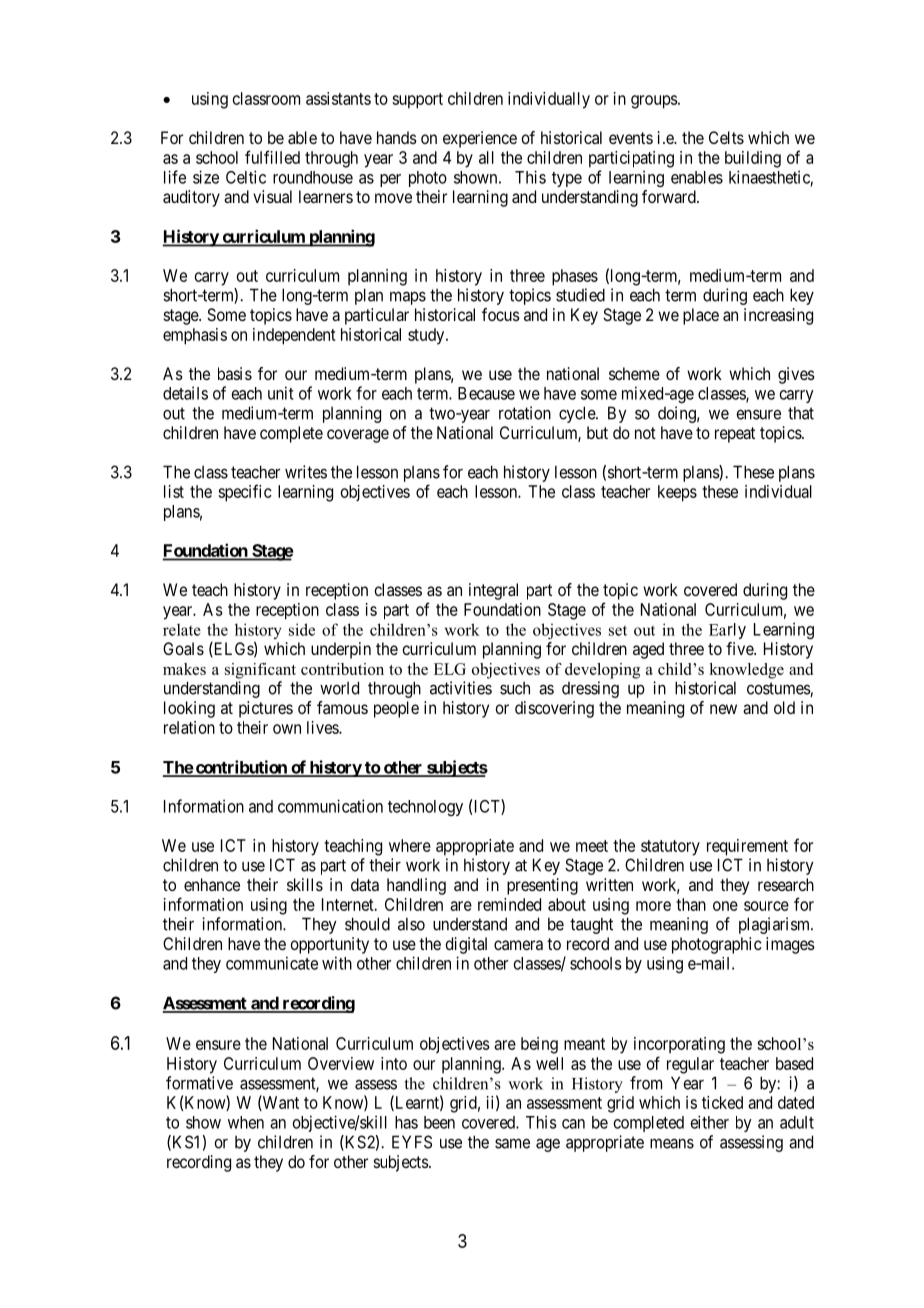  Describe the element at coordinates (246, 1122) in the image. I see `when` at that location.
